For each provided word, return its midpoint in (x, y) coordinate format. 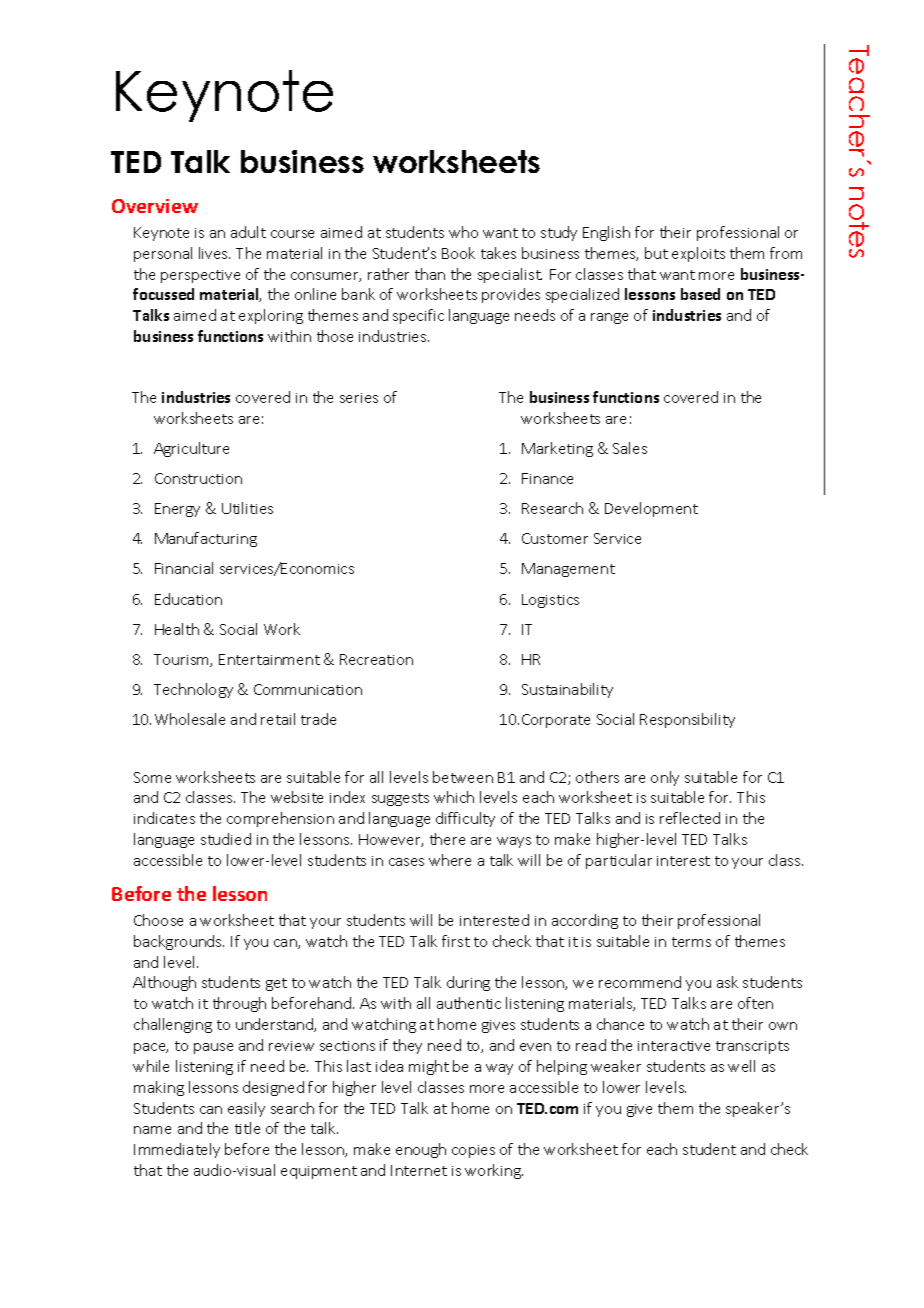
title (247, 1128)
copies (473, 1151)
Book (458, 253)
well (741, 1066)
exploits (698, 254)
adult (248, 232)
